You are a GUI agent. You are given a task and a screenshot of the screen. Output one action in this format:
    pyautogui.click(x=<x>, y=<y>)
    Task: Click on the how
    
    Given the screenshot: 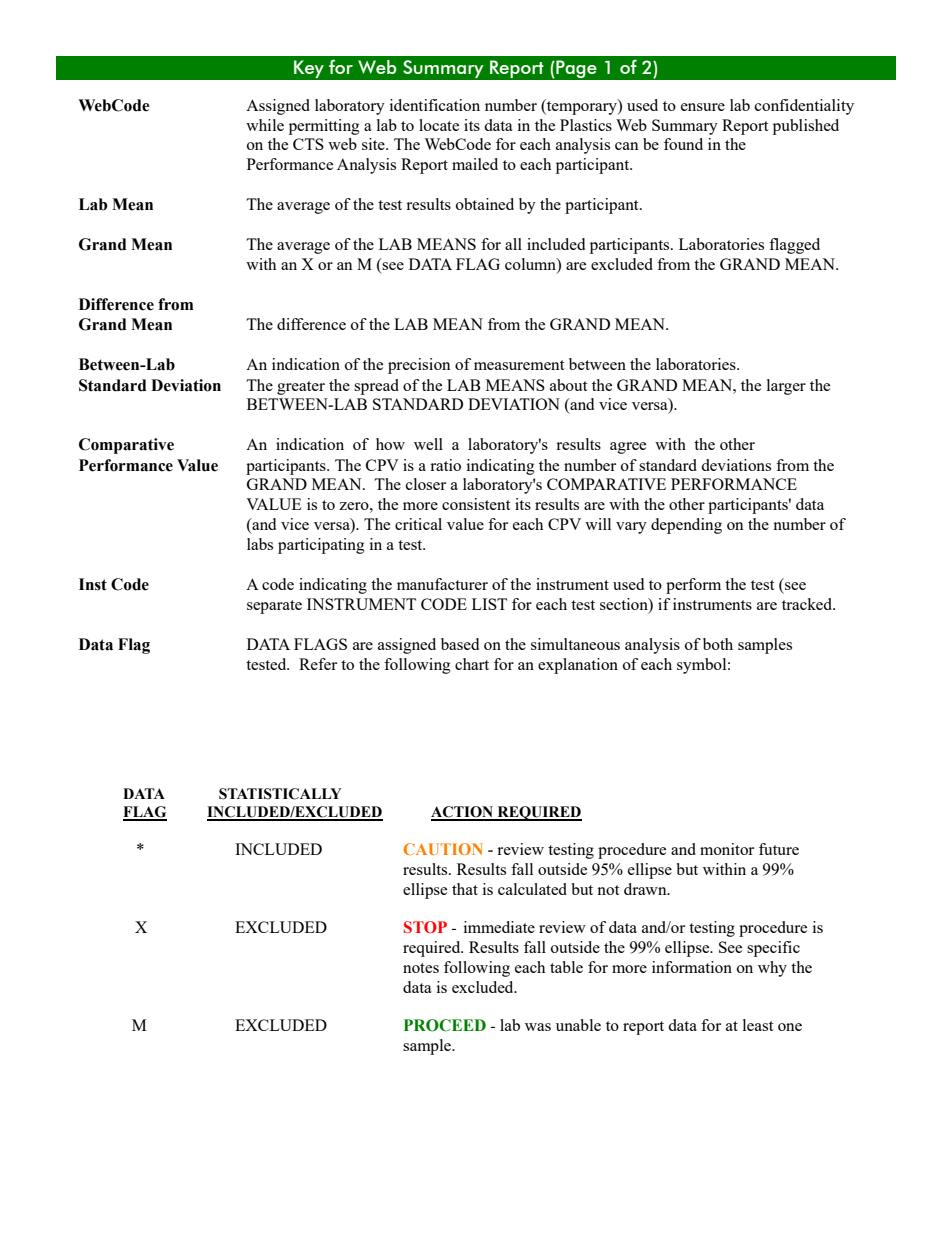 What is the action you would take?
    pyautogui.click(x=390, y=444)
